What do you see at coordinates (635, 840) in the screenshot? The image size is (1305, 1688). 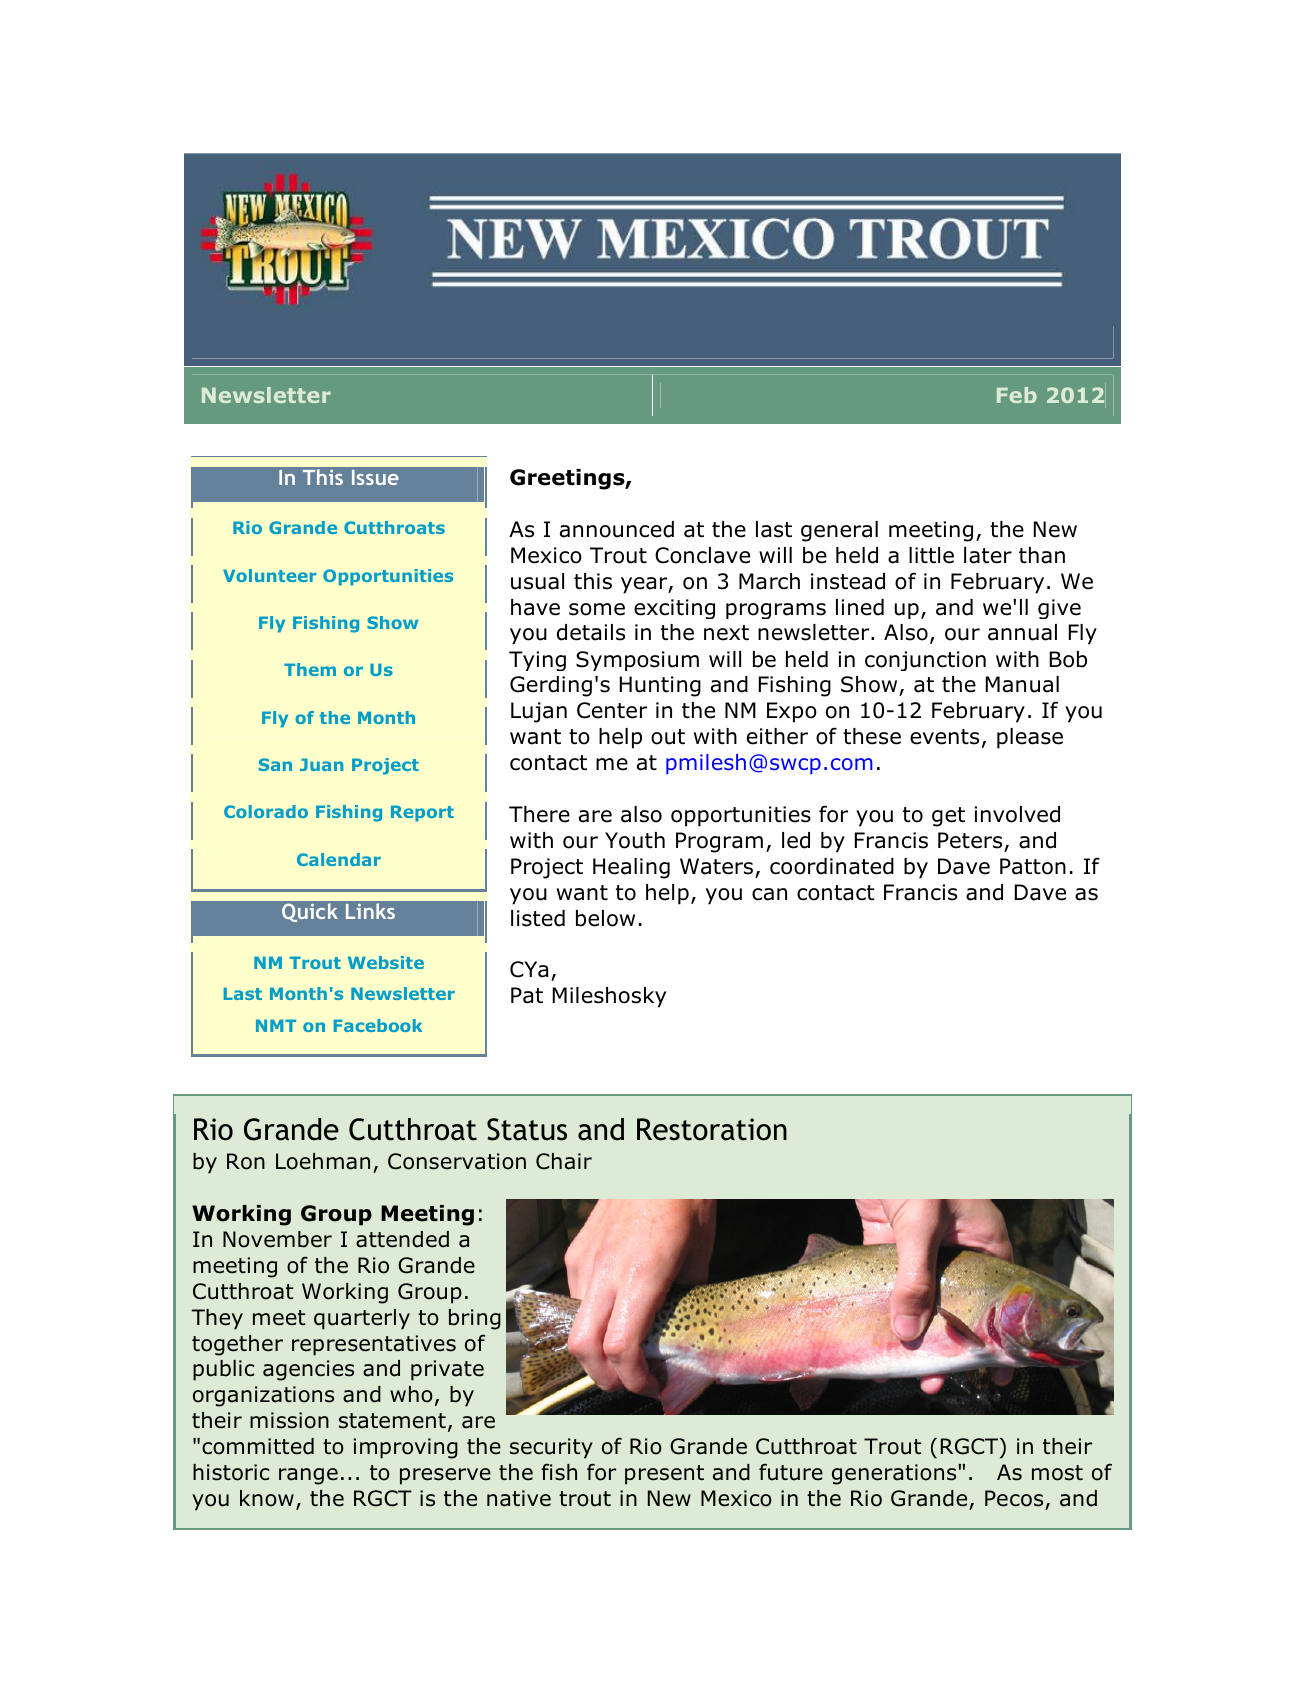 I see `Youth` at bounding box center [635, 840].
